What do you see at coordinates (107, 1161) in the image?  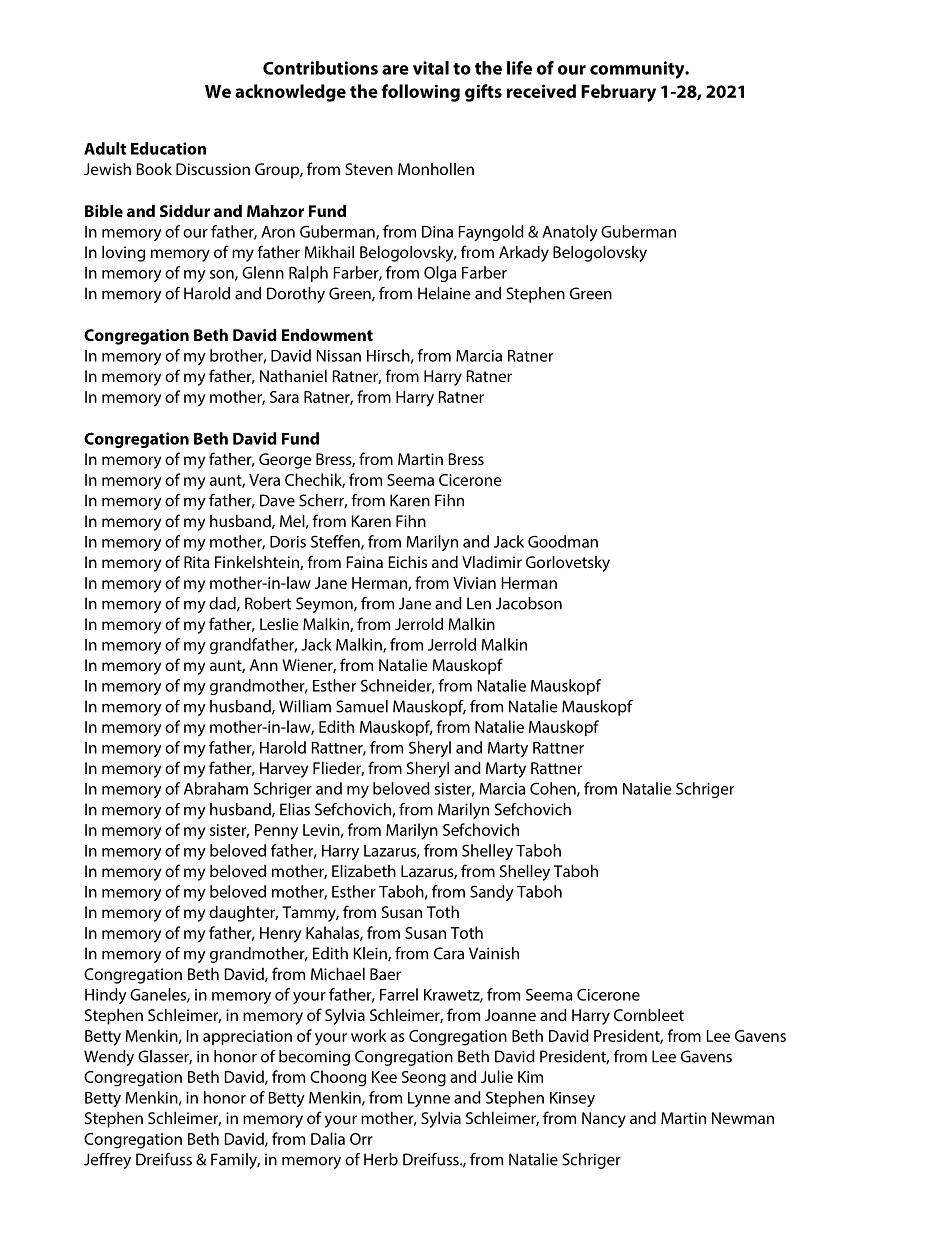 I see `Jeffrey` at bounding box center [107, 1161].
